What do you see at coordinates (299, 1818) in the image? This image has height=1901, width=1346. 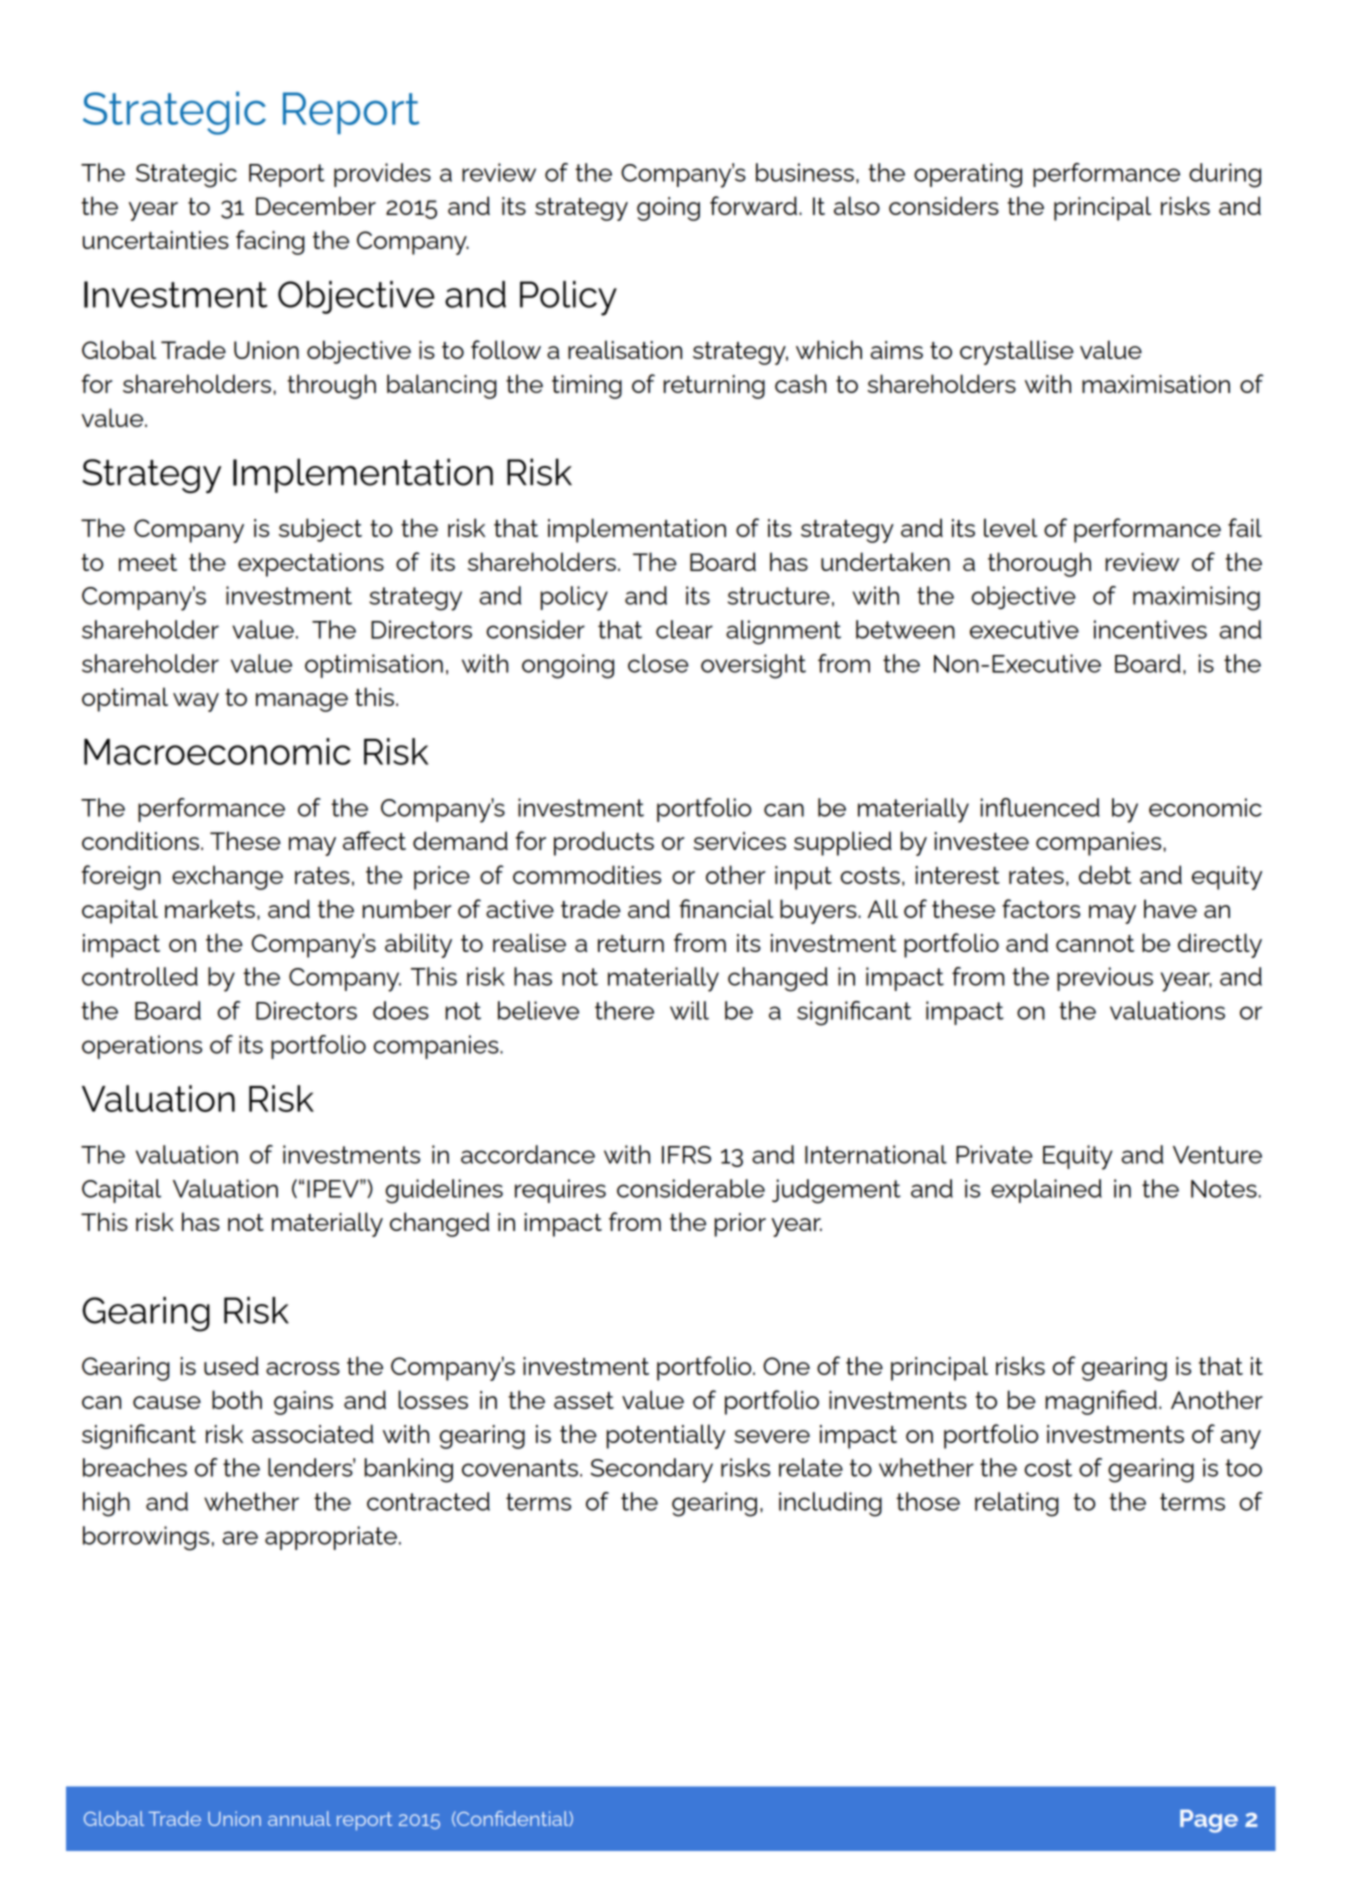 I see `annual` at bounding box center [299, 1818].
